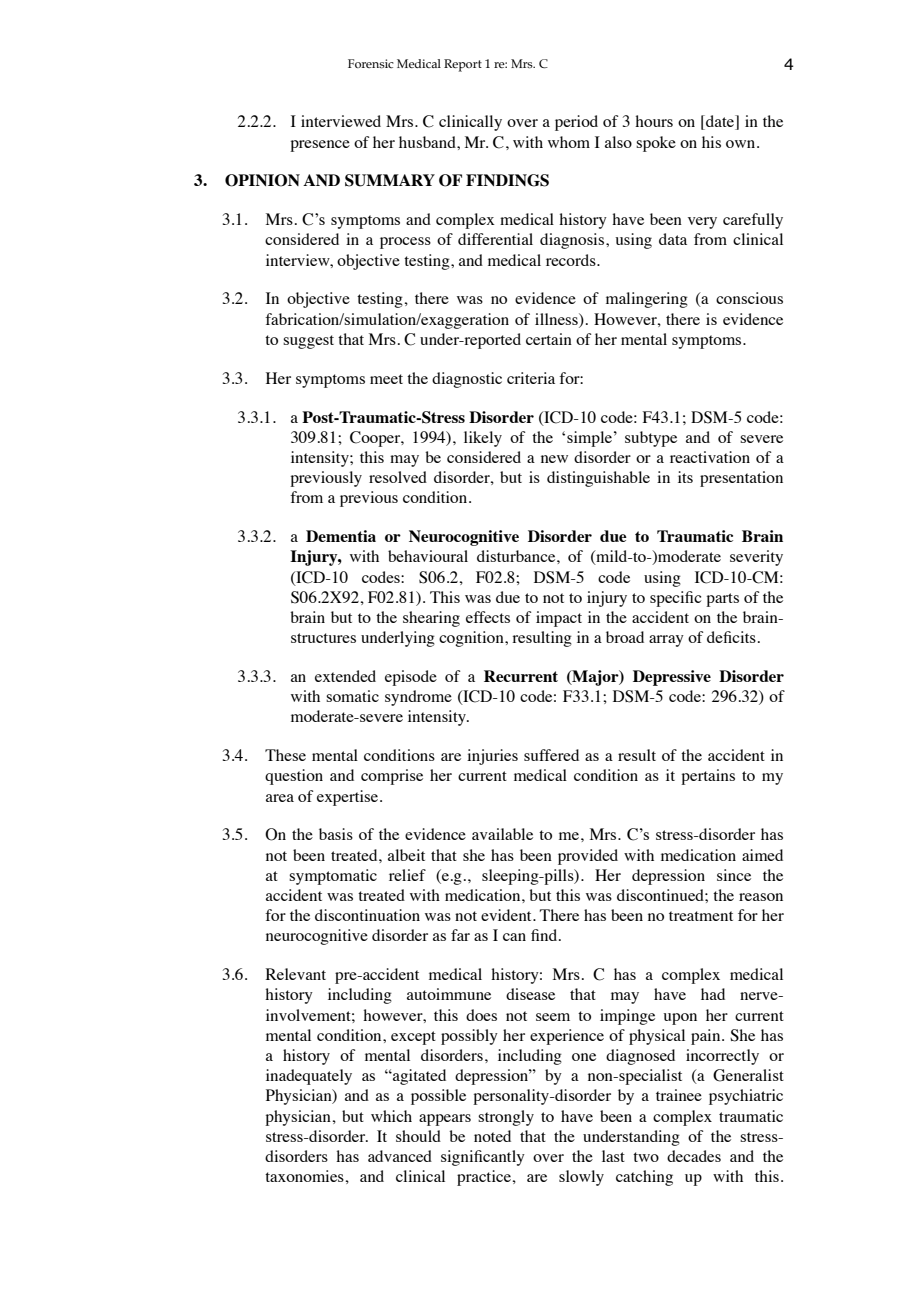  What do you see at coordinates (320, 146) in the page?
I see `presence` at bounding box center [320, 146].
